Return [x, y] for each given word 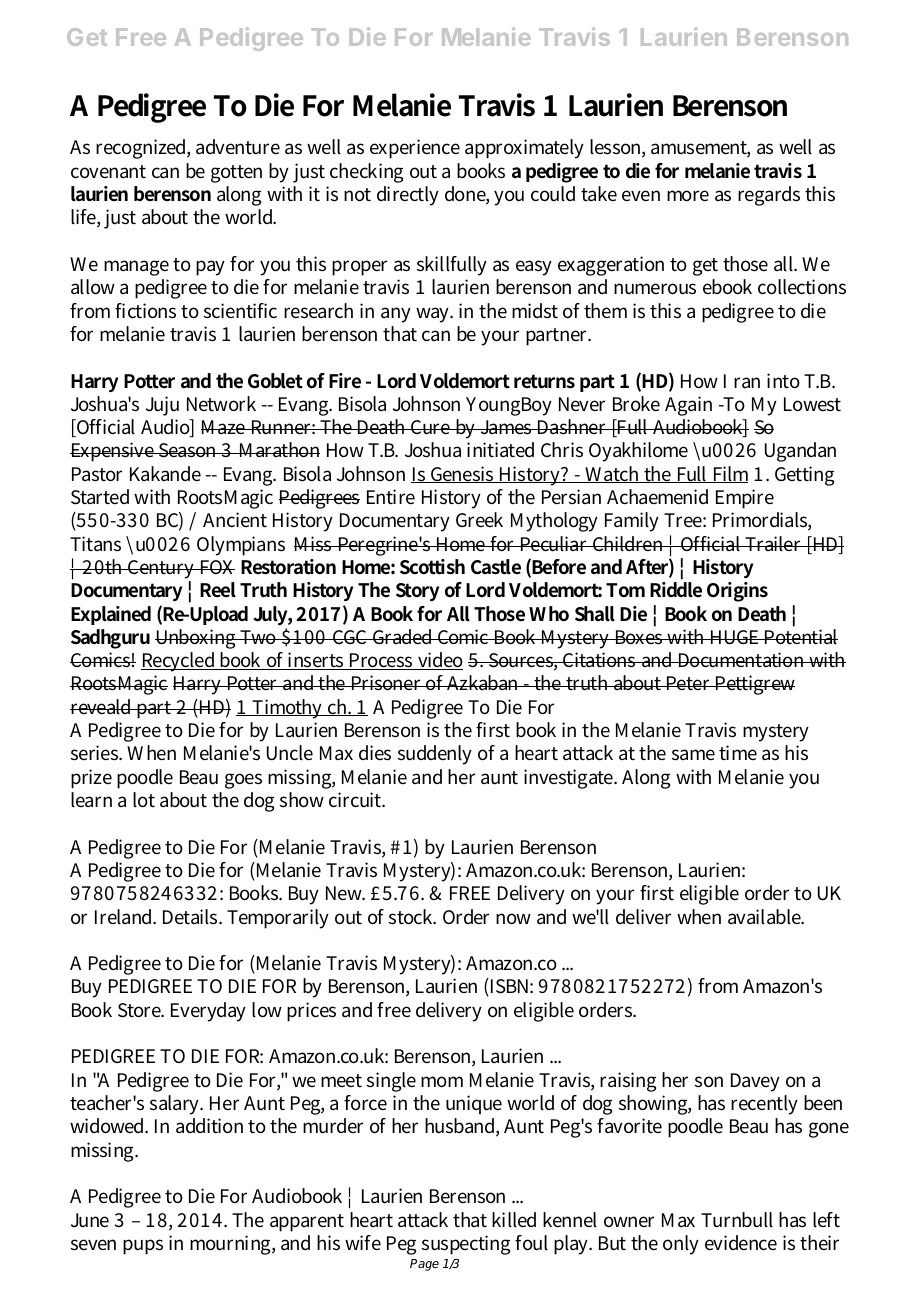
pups [143, 1247]
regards [769, 196]
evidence [741, 1243]
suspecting [466, 1245]
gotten [236, 174]
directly [408, 196]
